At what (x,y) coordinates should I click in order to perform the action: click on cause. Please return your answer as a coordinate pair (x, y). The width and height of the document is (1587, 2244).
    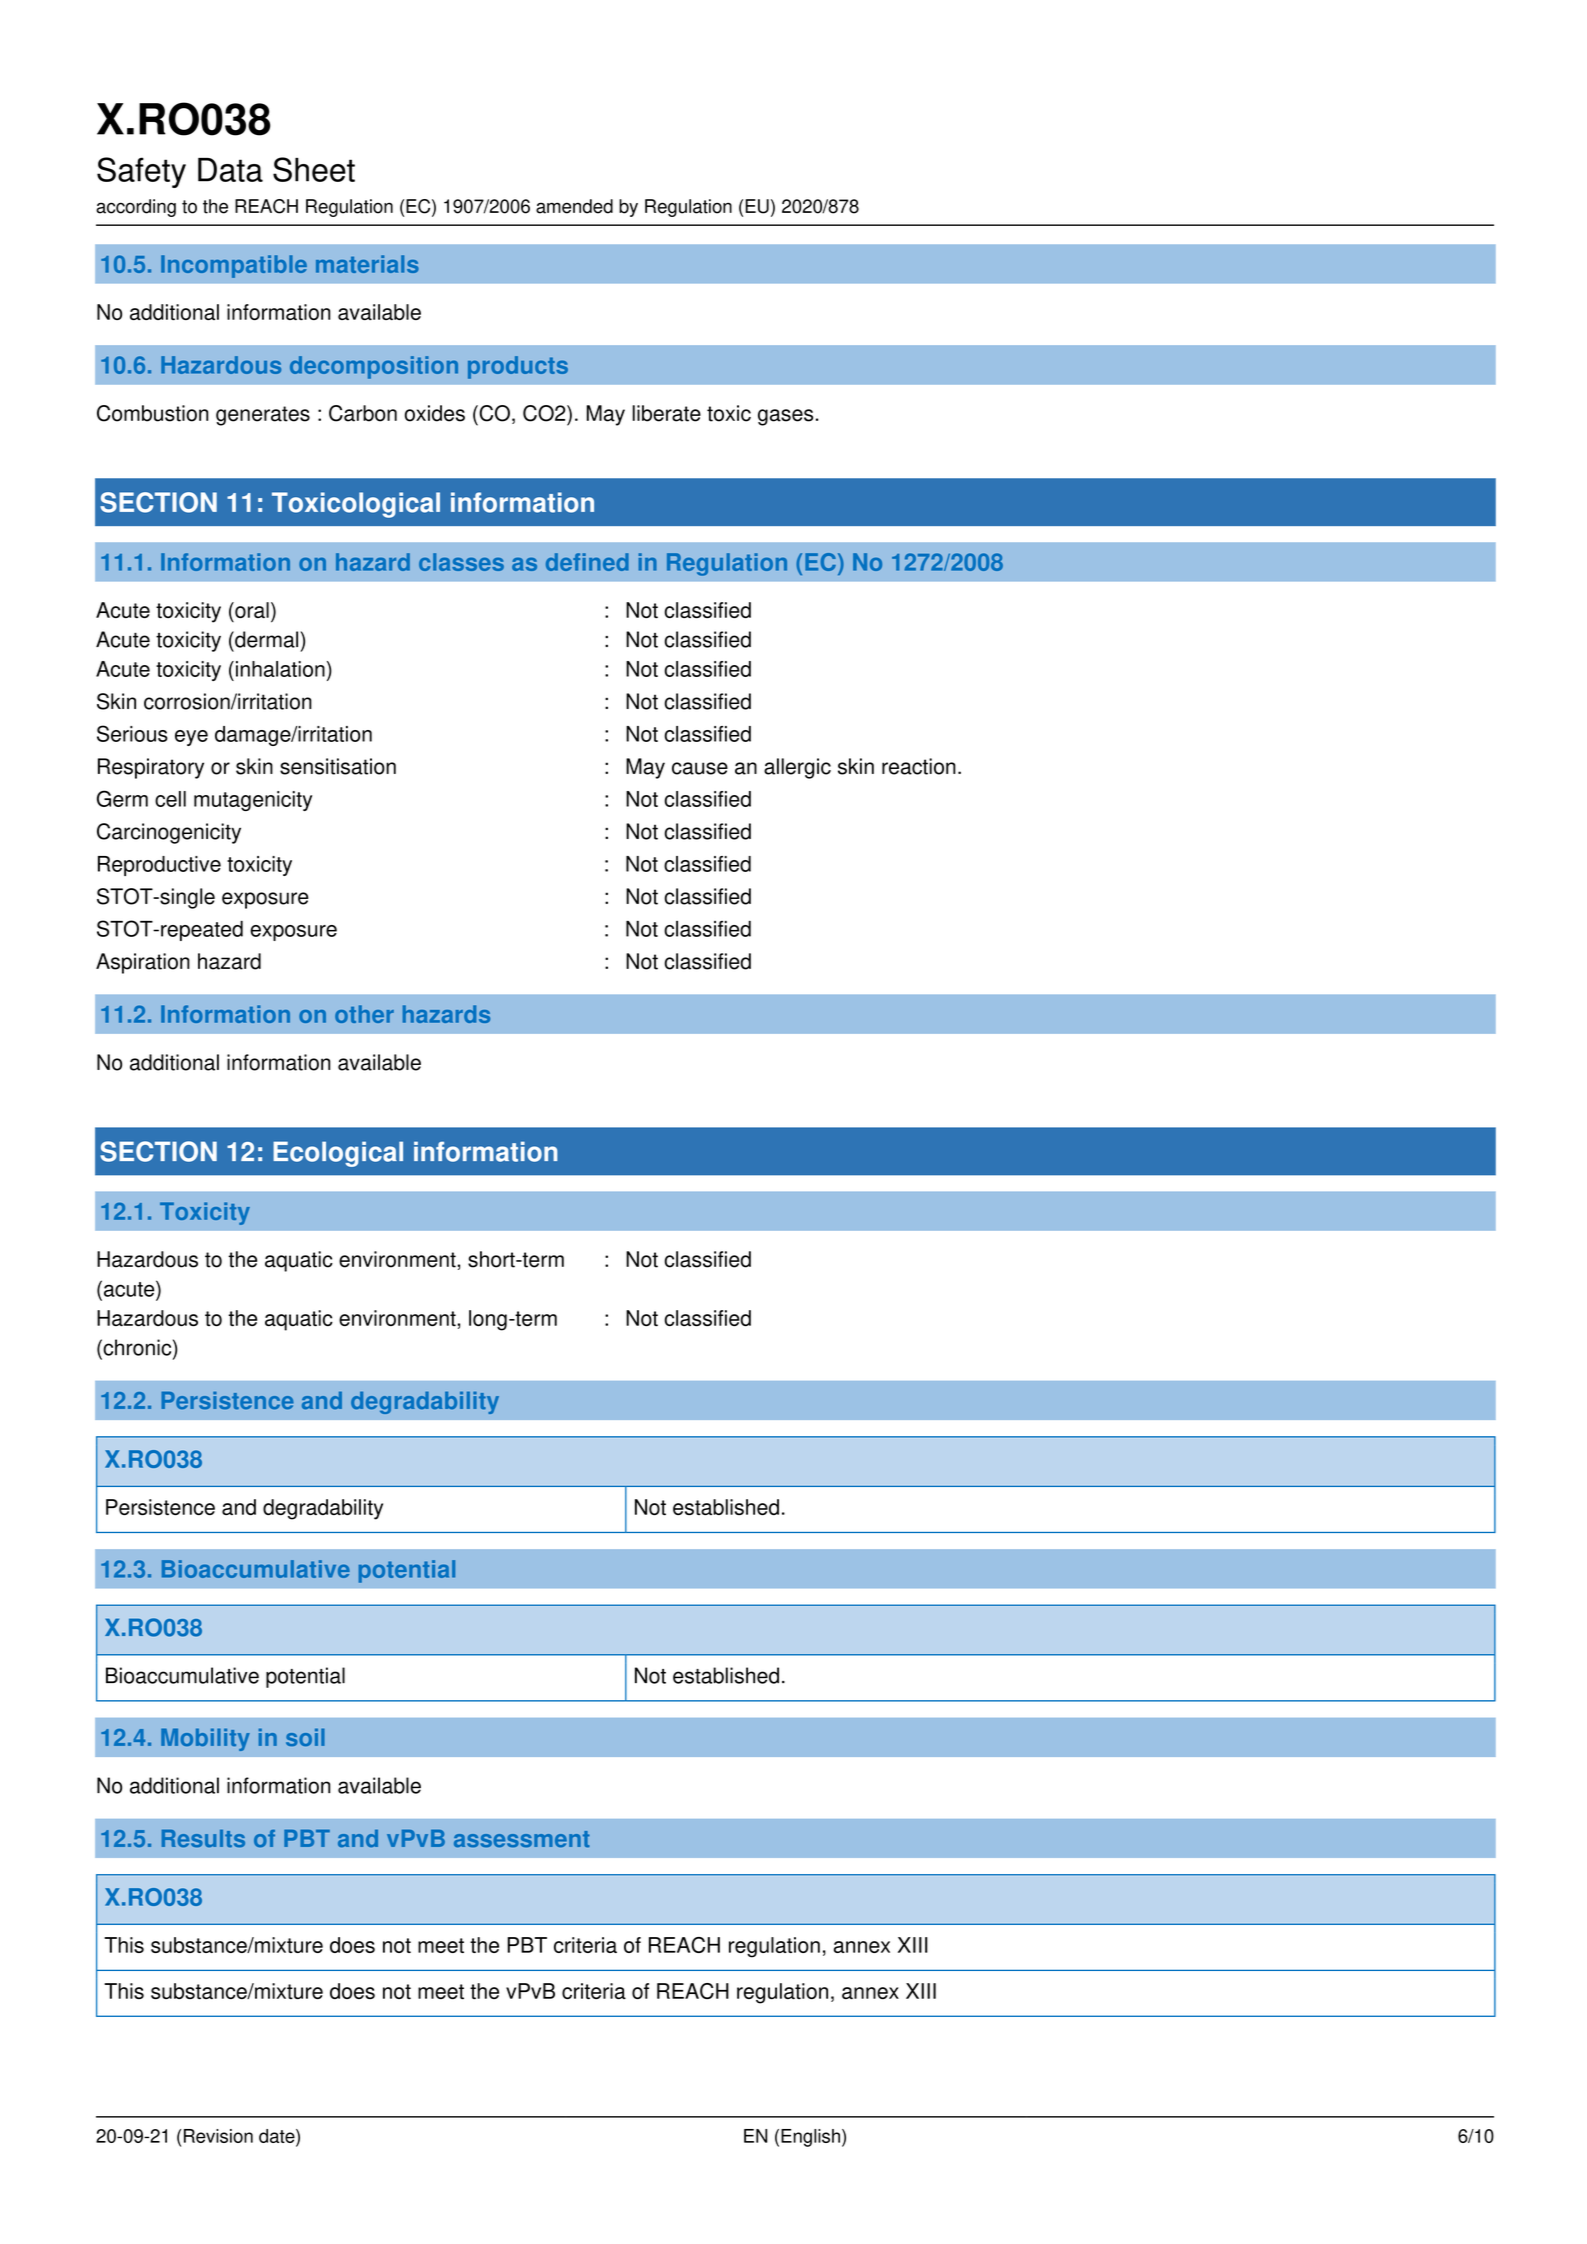
    Looking at the image, I should click on (700, 768).
